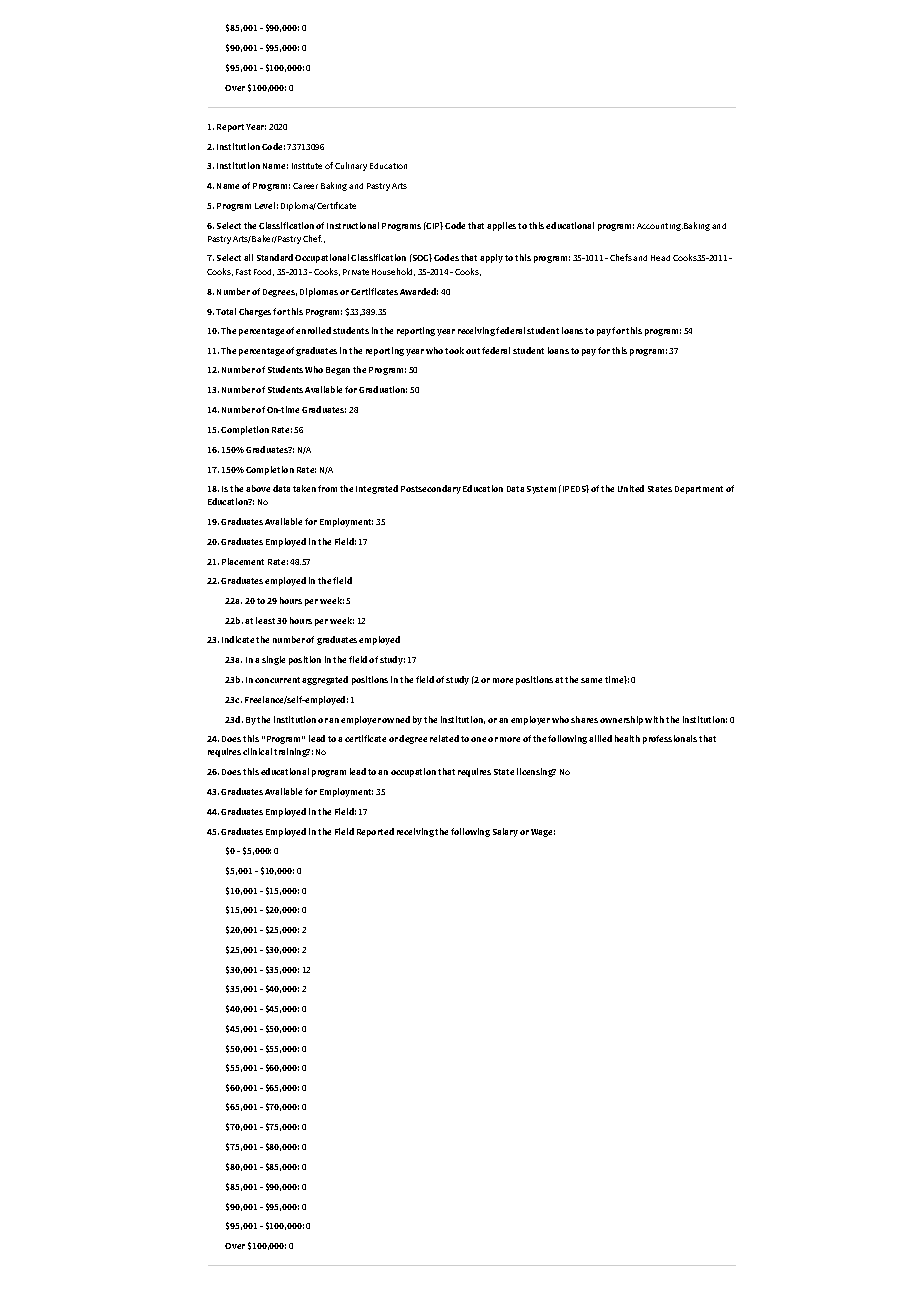  Describe the element at coordinates (491, 258) in the screenshot. I see `apply` at that location.
